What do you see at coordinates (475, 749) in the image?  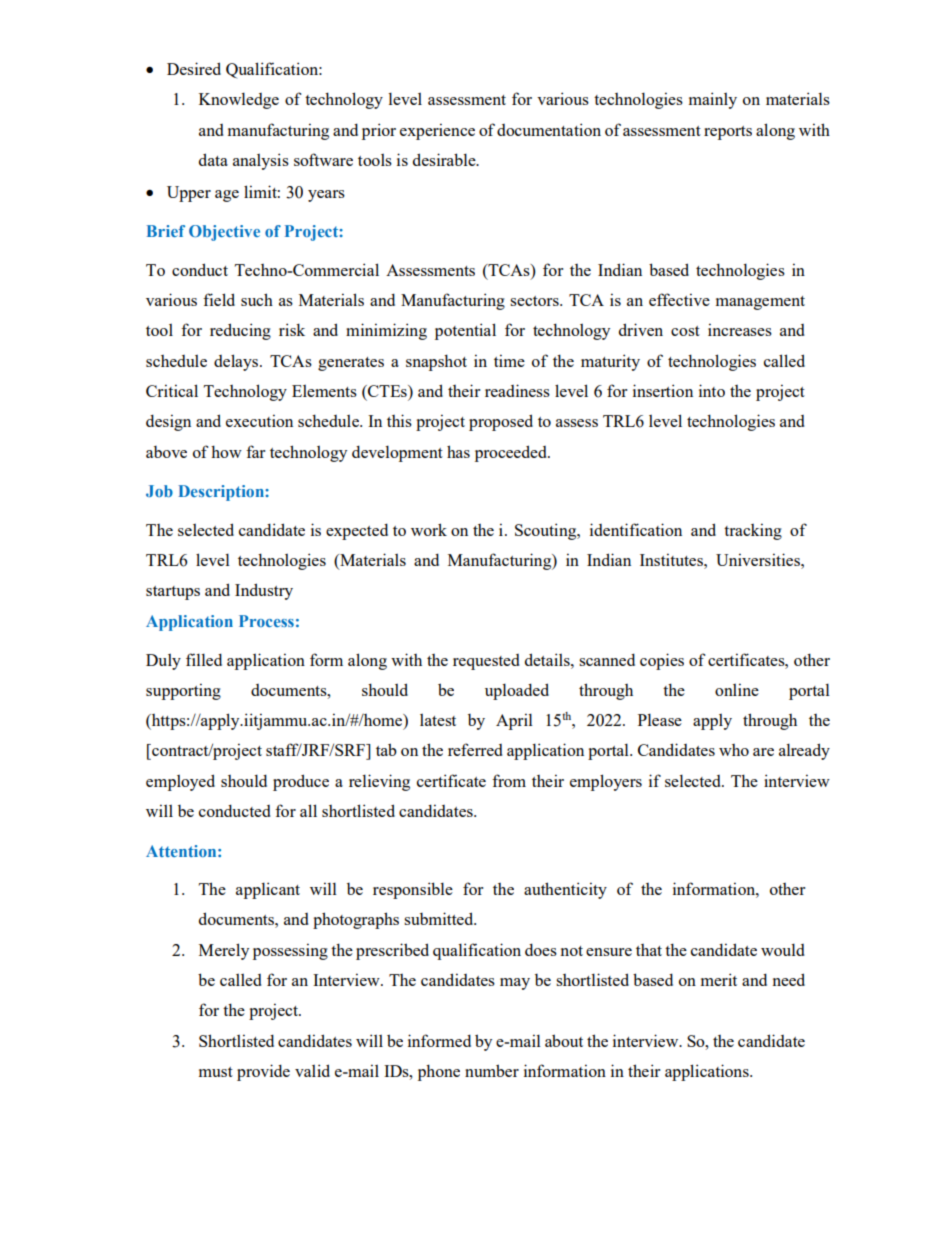 I see `referred` at bounding box center [475, 749].
